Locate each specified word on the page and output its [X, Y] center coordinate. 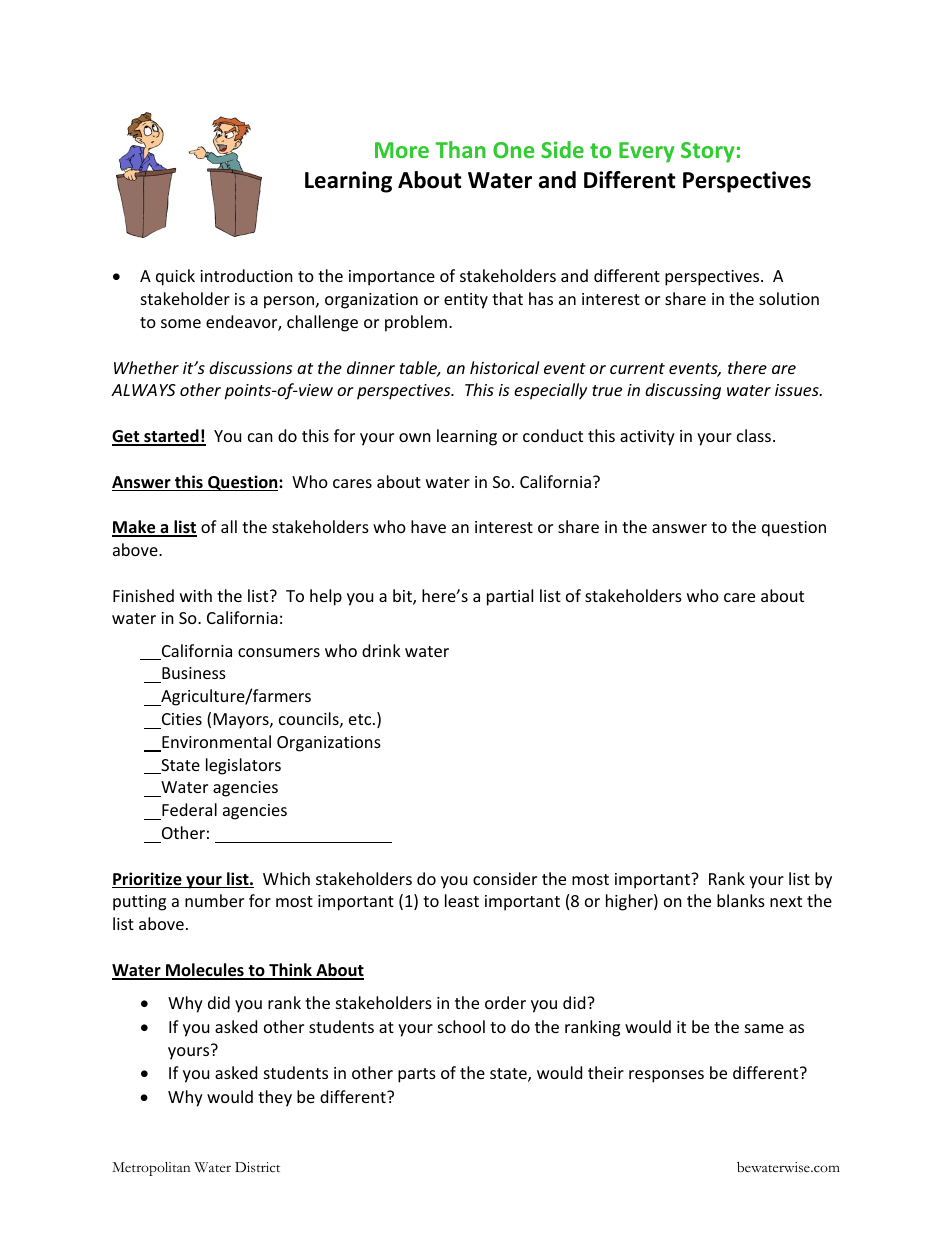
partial [510, 597]
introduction [246, 275]
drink [381, 650]
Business [193, 675]
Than [460, 149]
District [257, 1167]
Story [708, 152]
